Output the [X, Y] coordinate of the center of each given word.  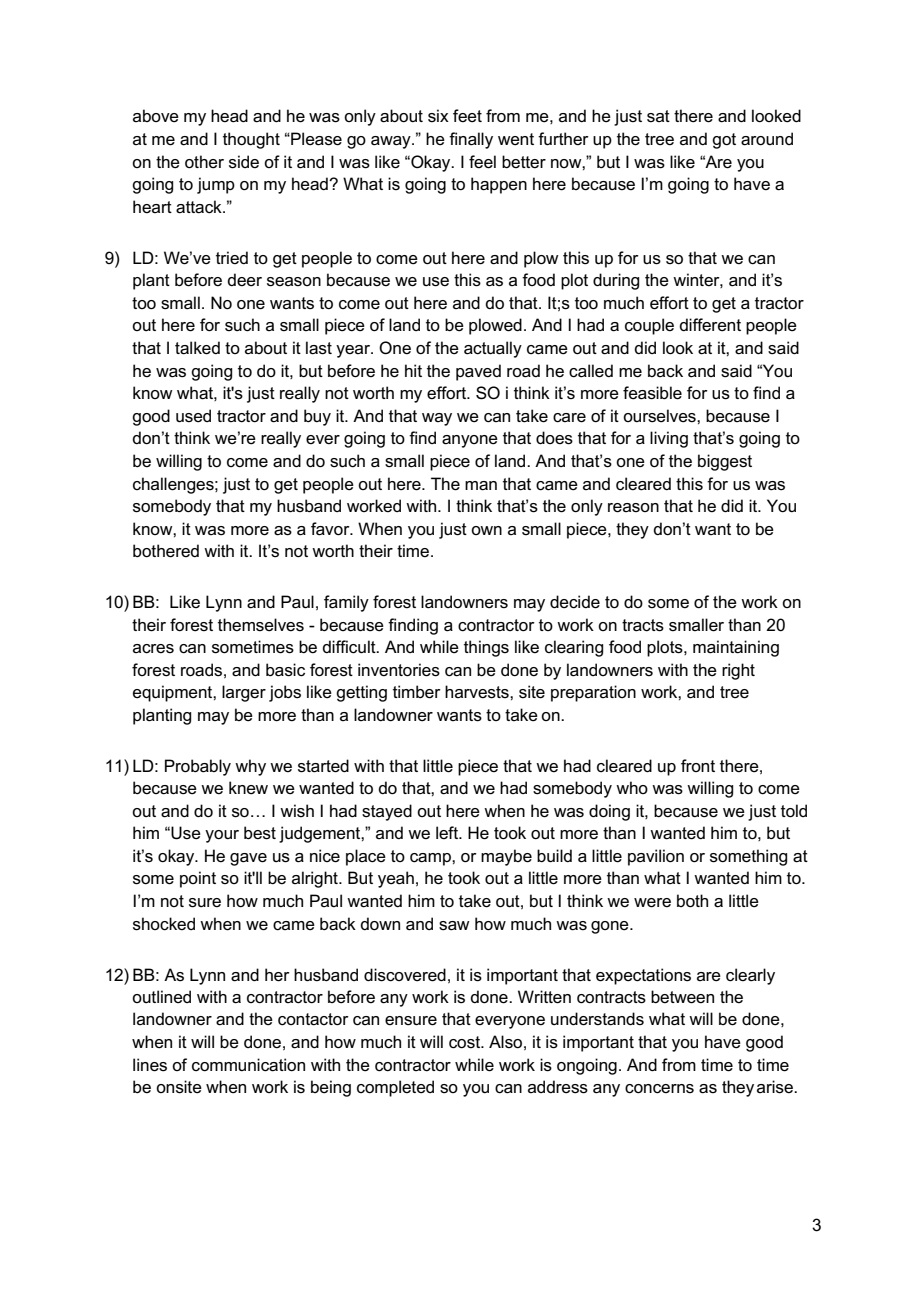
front [698, 765]
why [250, 767]
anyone [470, 441]
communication [248, 1065]
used [193, 416]
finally [471, 140]
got [724, 141]
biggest [725, 462]
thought [251, 140]
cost [465, 1042]
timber [417, 692]
